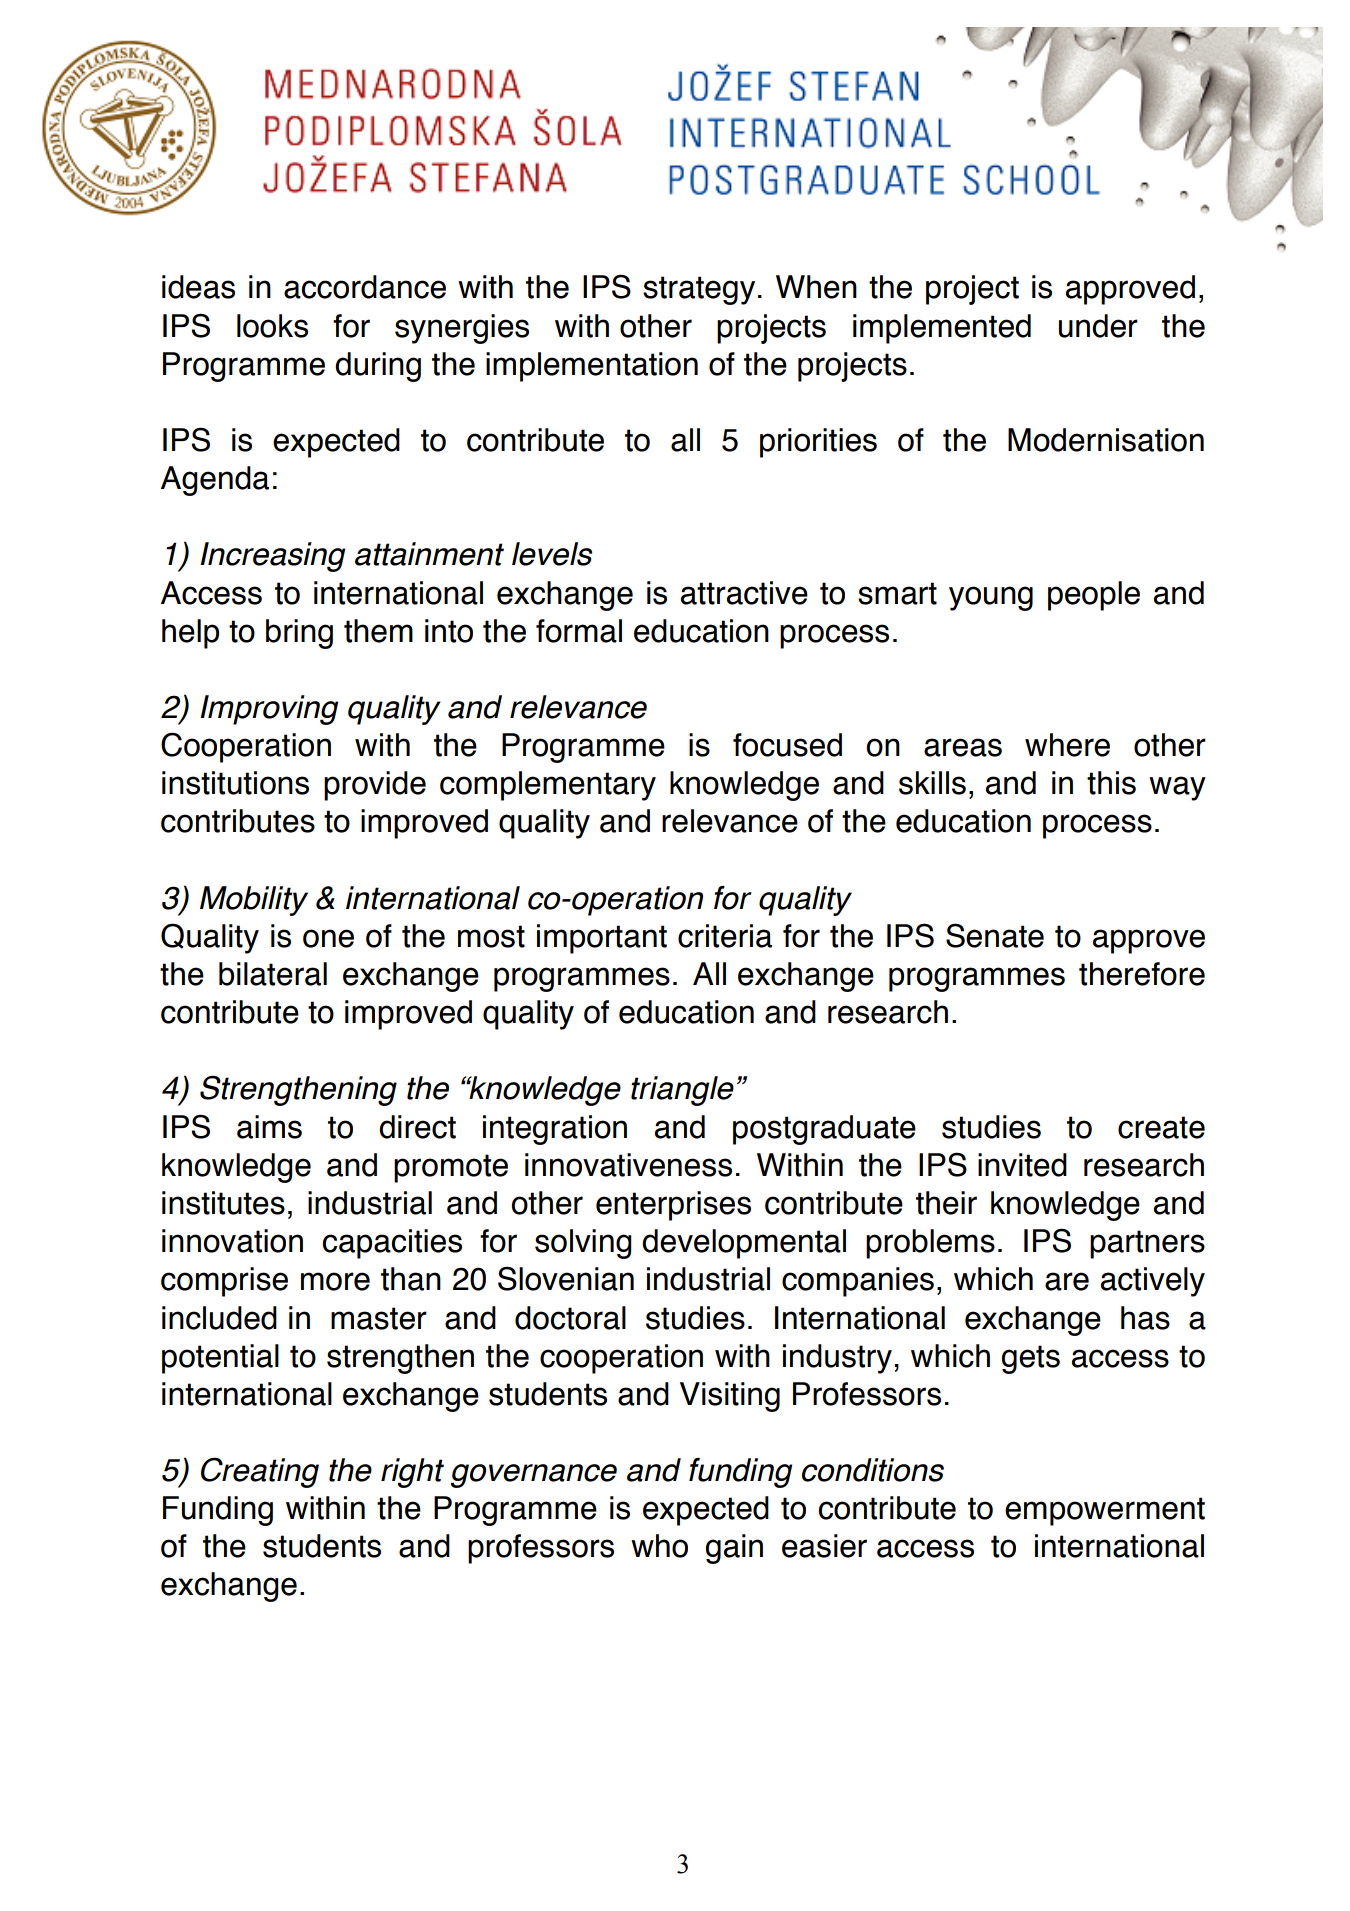 The width and height of the image is (1350, 1911). What do you see at coordinates (744, 593) in the image?
I see `attractive` at bounding box center [744, 593].
